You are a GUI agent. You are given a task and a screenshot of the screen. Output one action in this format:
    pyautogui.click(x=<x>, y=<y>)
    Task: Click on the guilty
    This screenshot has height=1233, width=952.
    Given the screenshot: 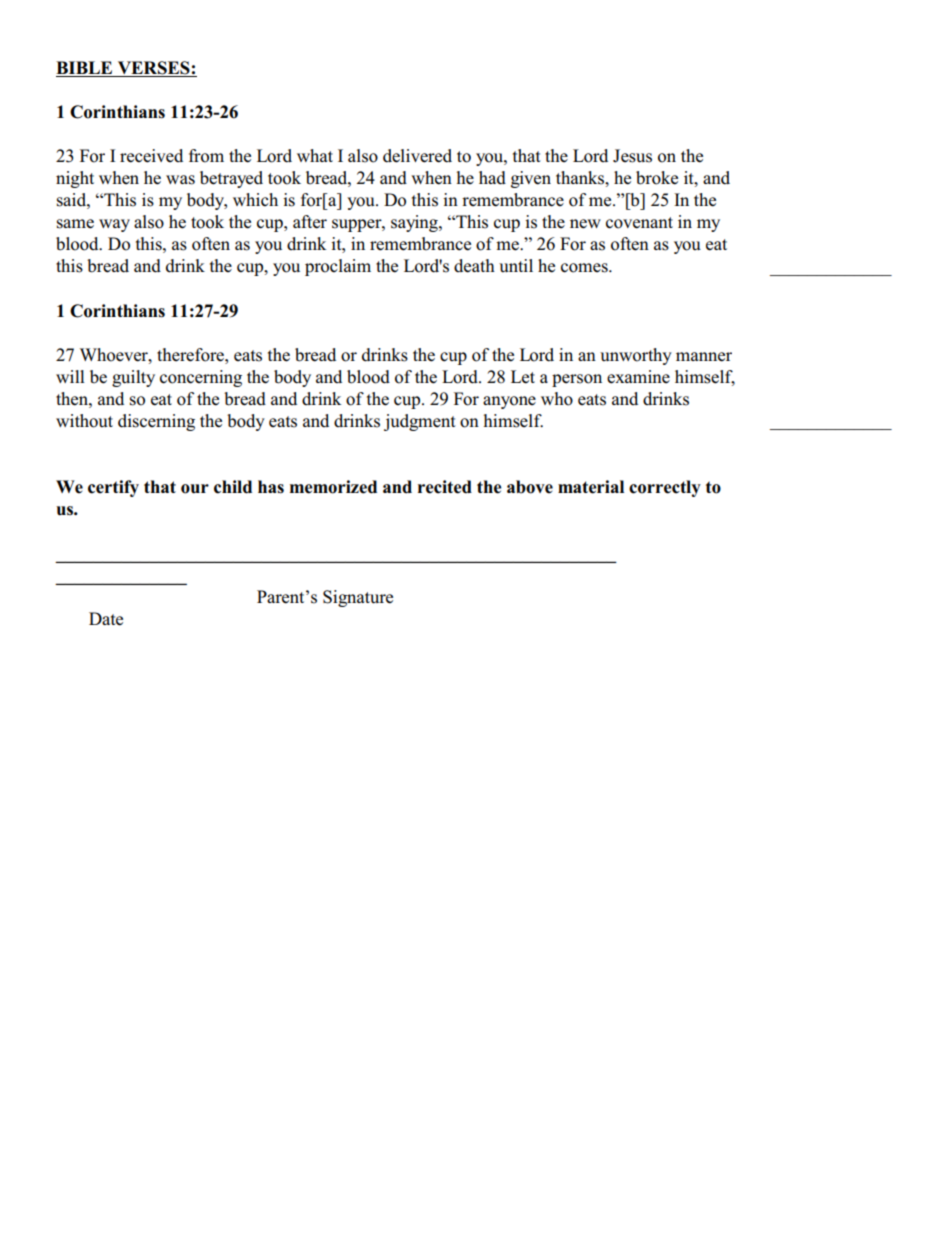 What is the action you would take?
    pyautogui.click(x=133, y=378)
